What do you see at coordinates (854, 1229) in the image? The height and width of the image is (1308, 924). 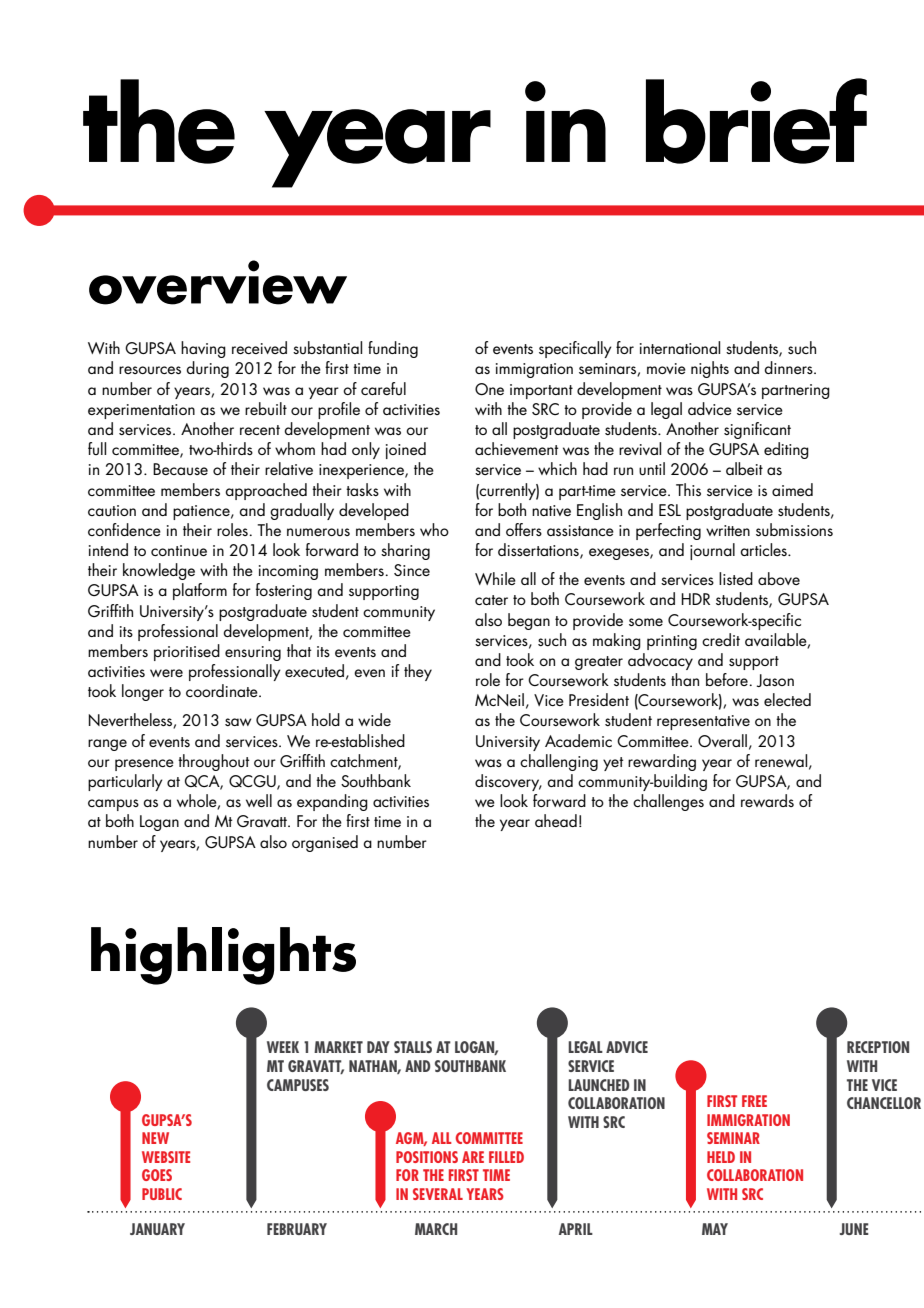 I see `JUNE` at bounding box center [854, 1229].
